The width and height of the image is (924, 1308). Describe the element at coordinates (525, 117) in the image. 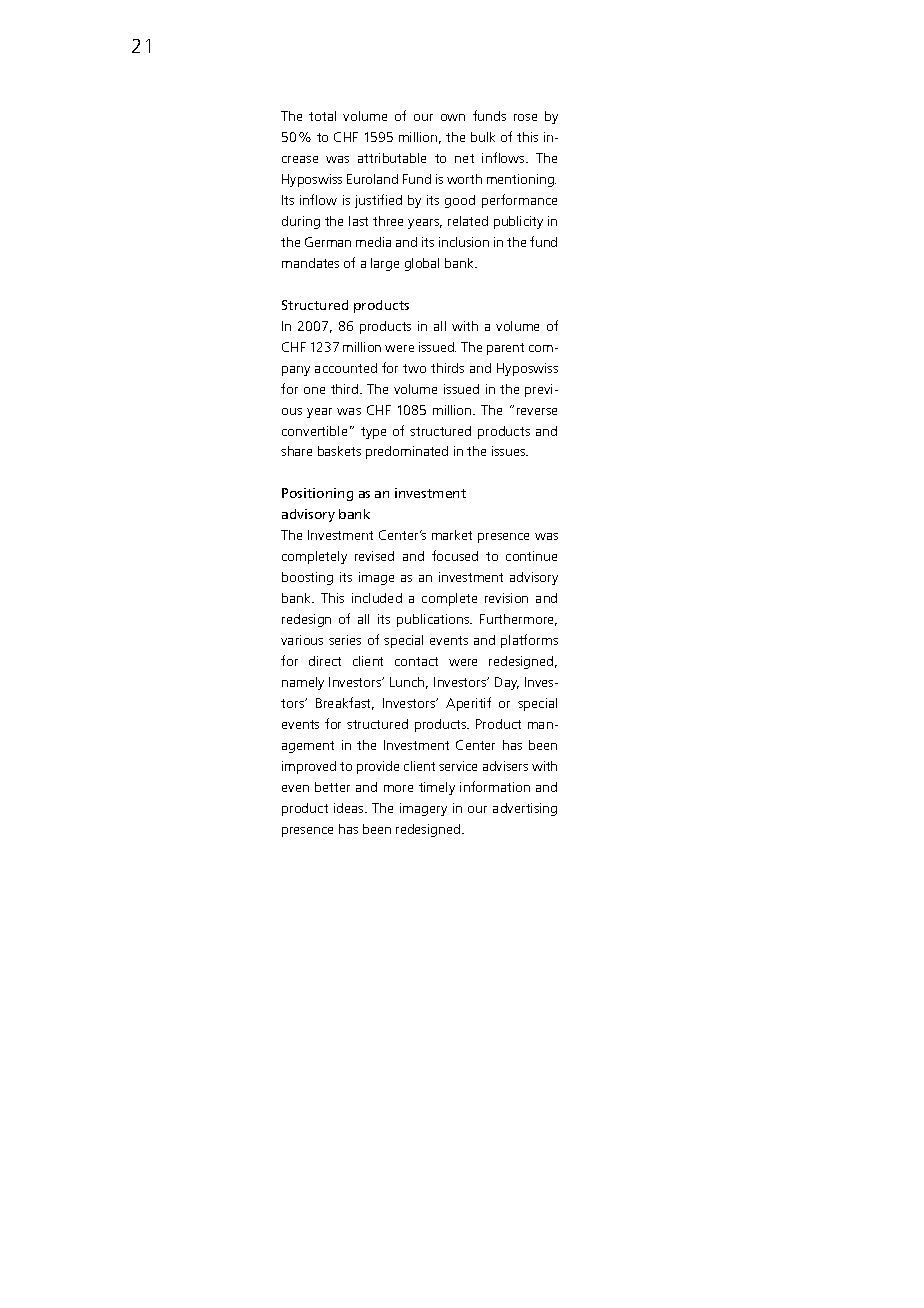

I see `rose` at that location.
